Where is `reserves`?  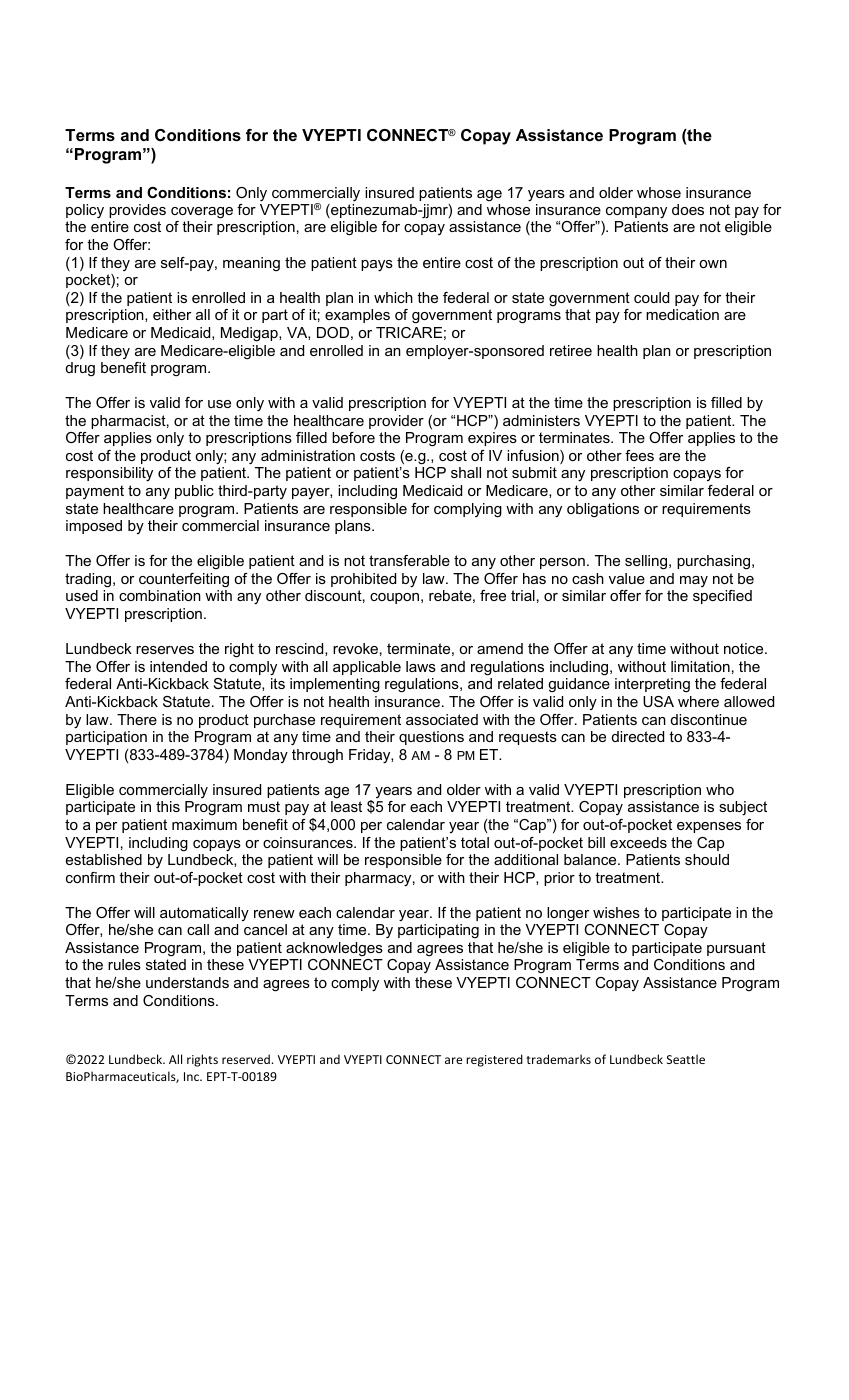
reserves is located at coordinates (165, 650).
